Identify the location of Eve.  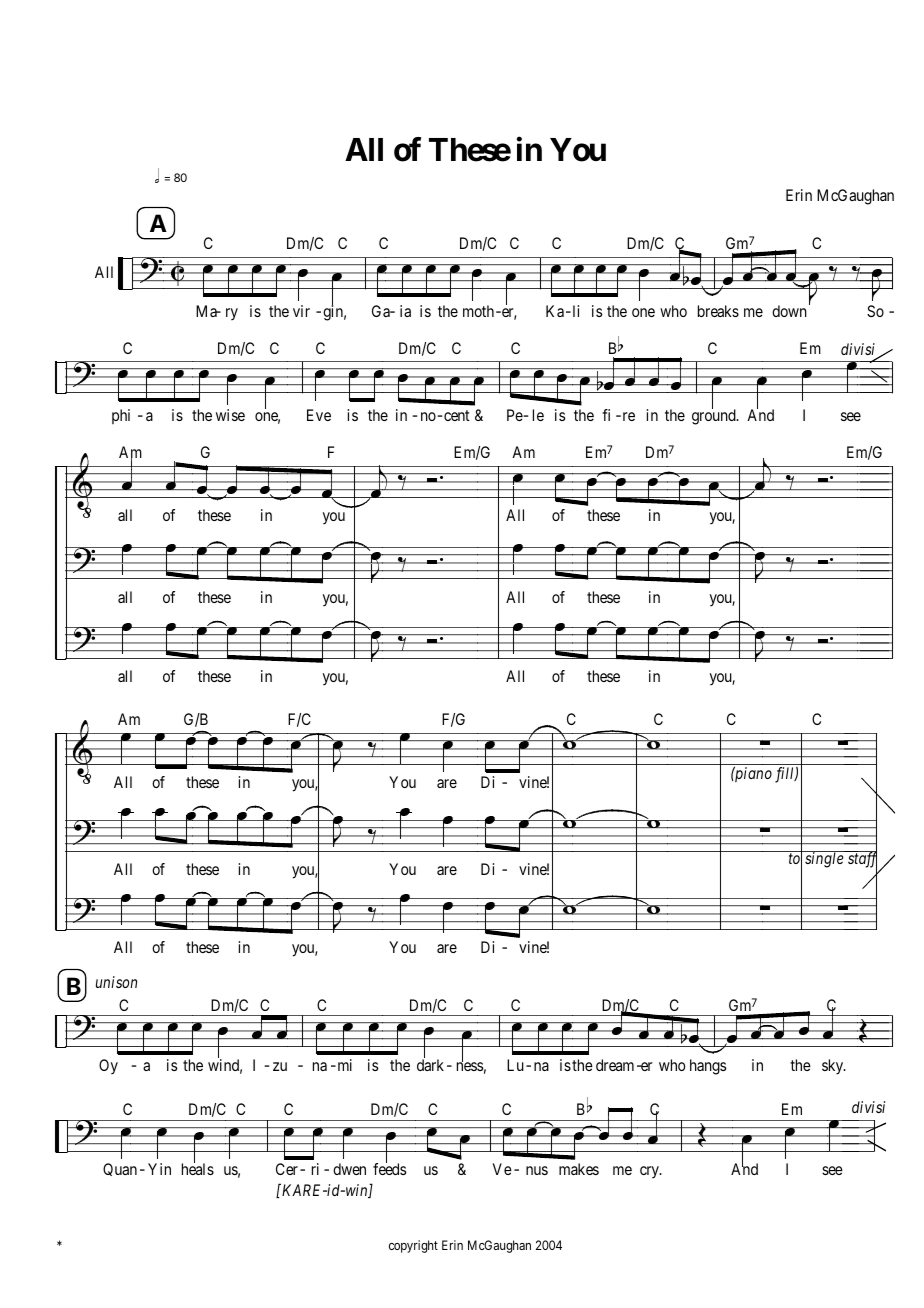
(319, 415).
